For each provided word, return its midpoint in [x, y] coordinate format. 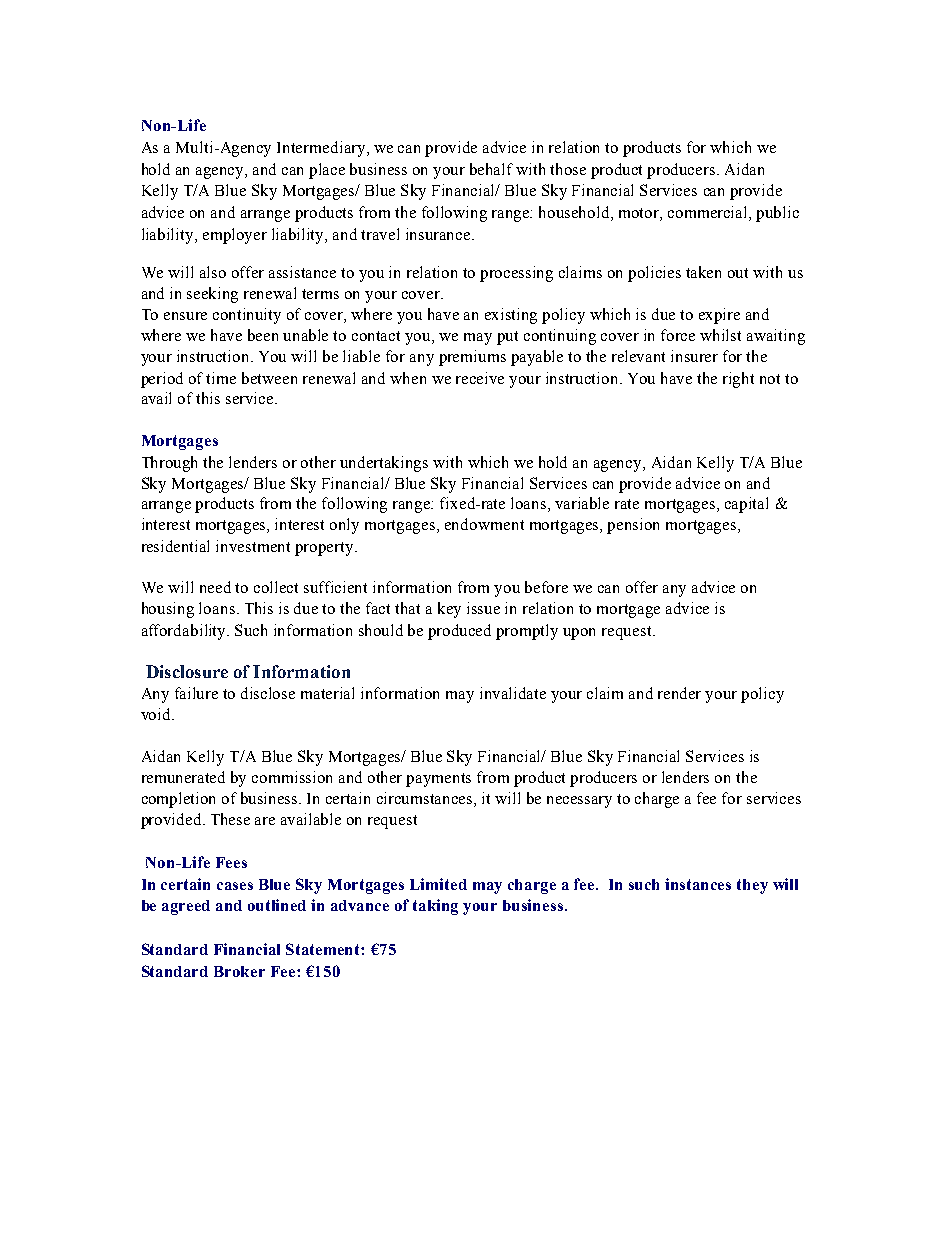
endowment [484, 524]
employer [235, 236]
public [777, 214]
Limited [438, 884]
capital [746, 505]
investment [253, 546]
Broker [239, 971]
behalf [491, 169]
